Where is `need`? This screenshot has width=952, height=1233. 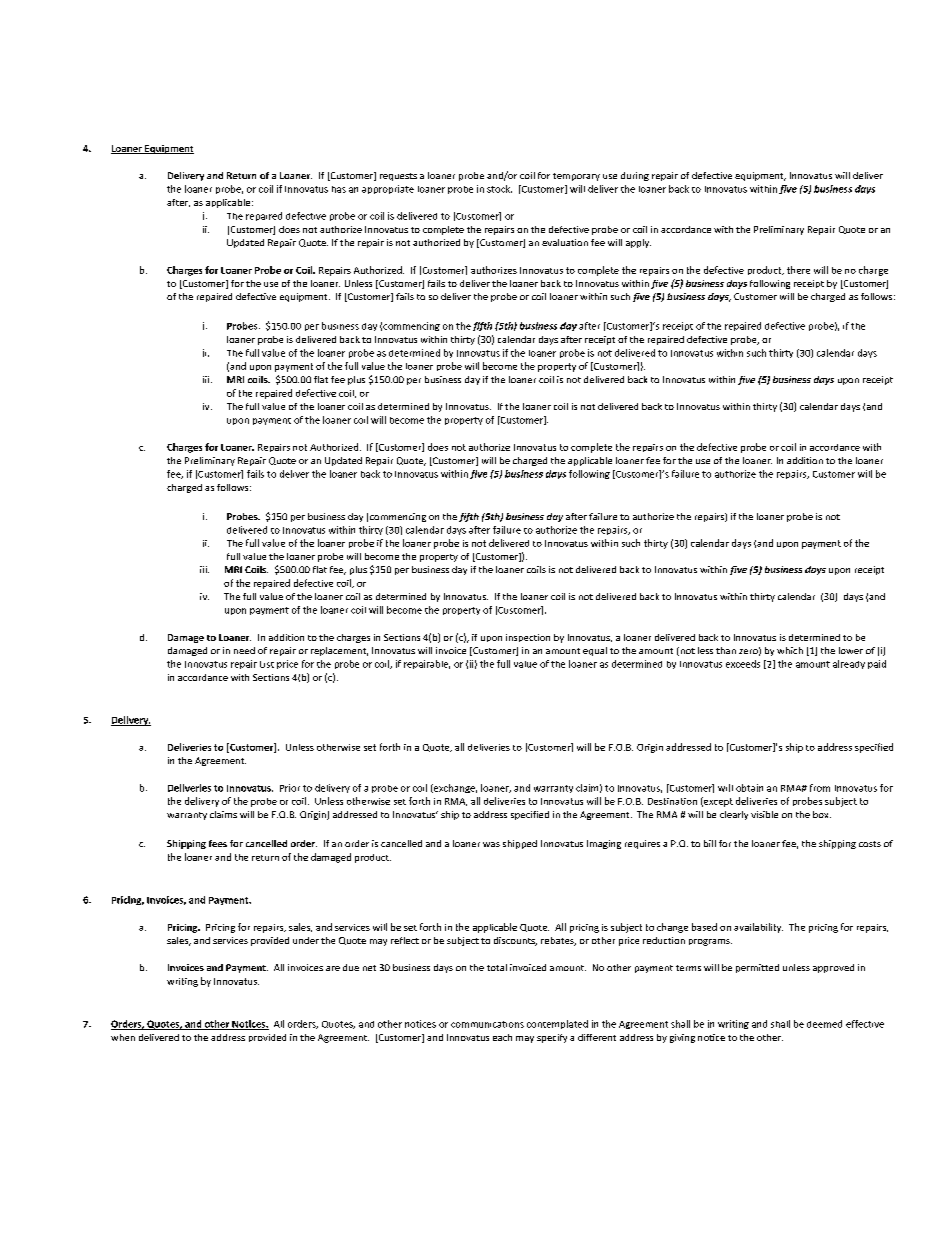
need is located at coordinates (244, 650).
